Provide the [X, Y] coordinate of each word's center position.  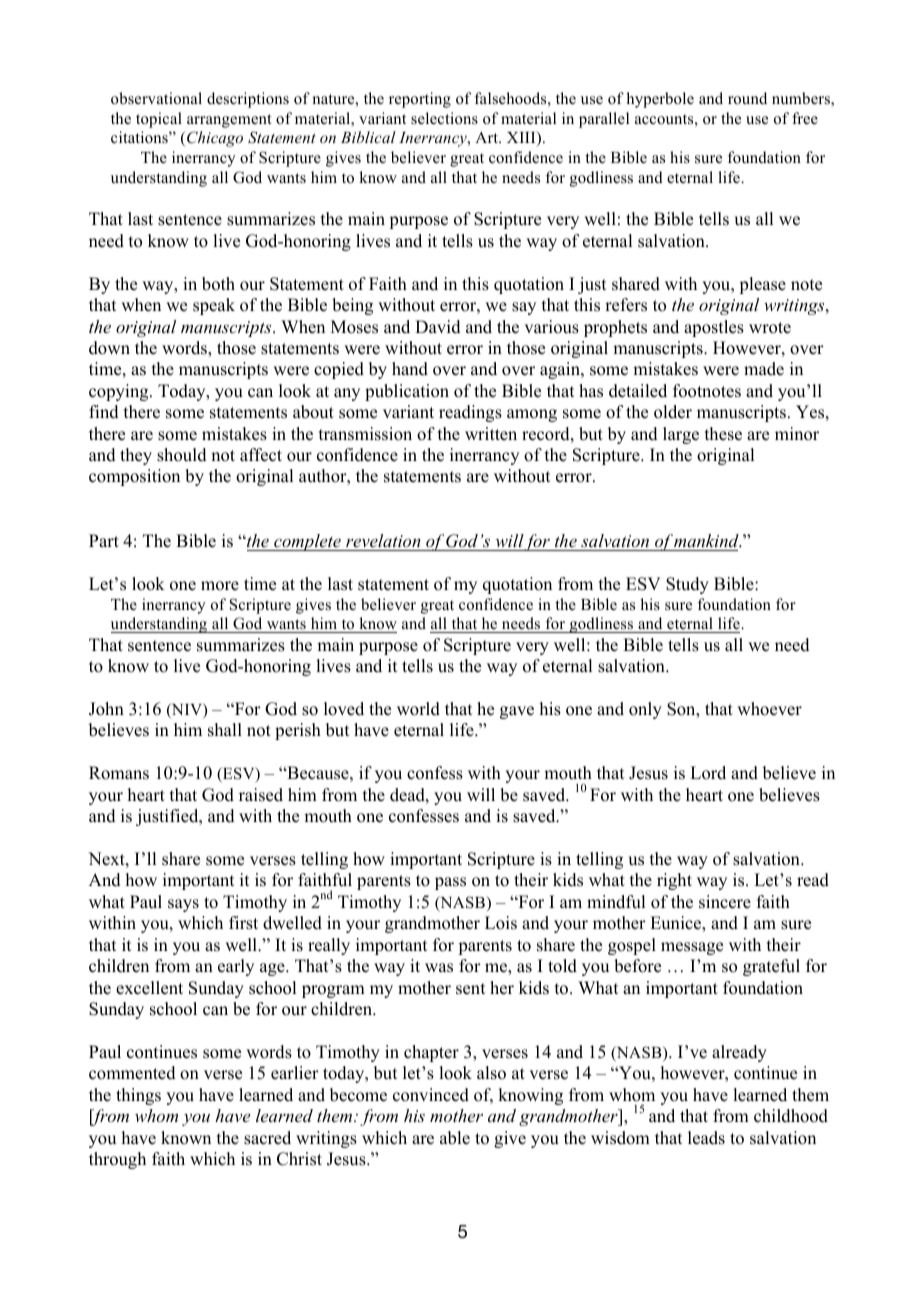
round [747, 98]
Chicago [215, 139]
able [455, 1138]
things [138, 1096]
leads [706, 1138]
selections [444, 118]
